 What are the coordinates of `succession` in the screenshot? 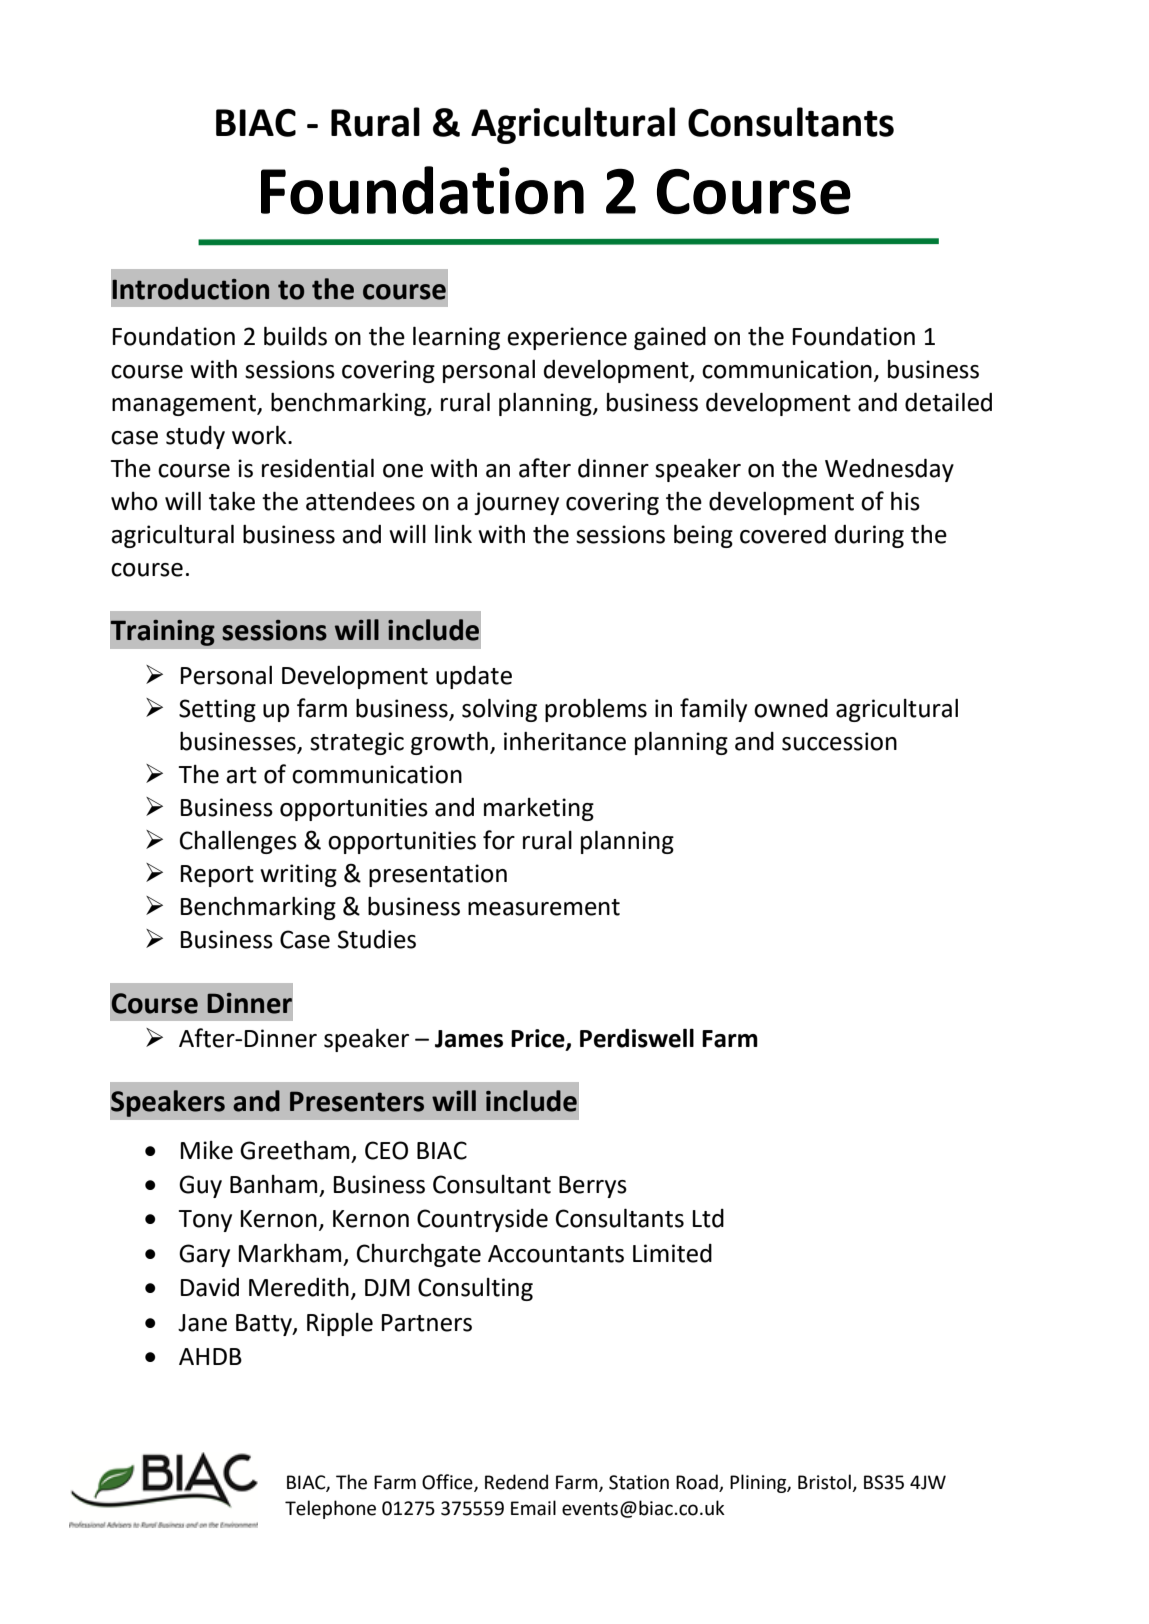 It's located at (839, 741).
